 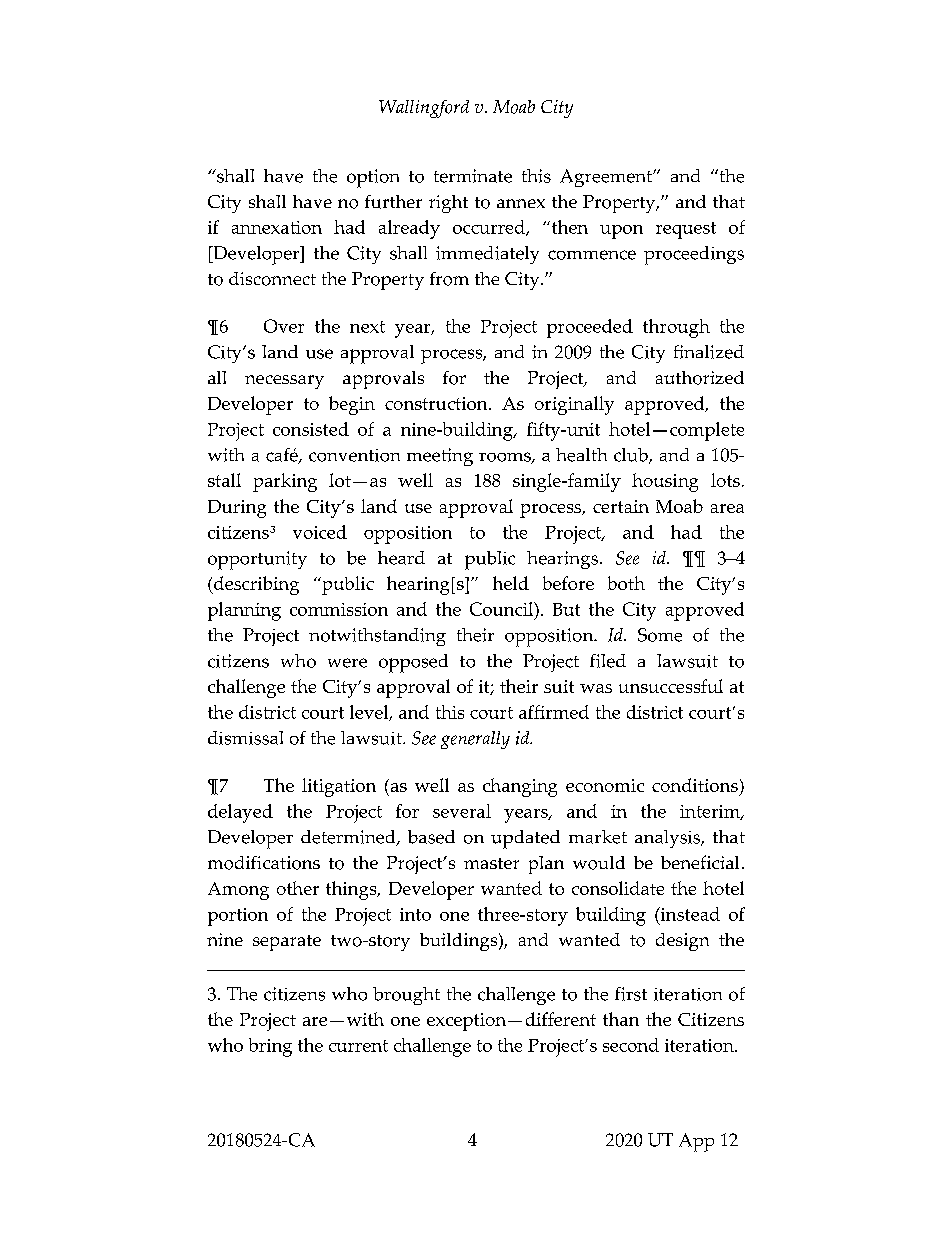 What do you see at coordinates (669, 839) in the screenshot?
I see `analysis` at bounding box center [669, 839].
